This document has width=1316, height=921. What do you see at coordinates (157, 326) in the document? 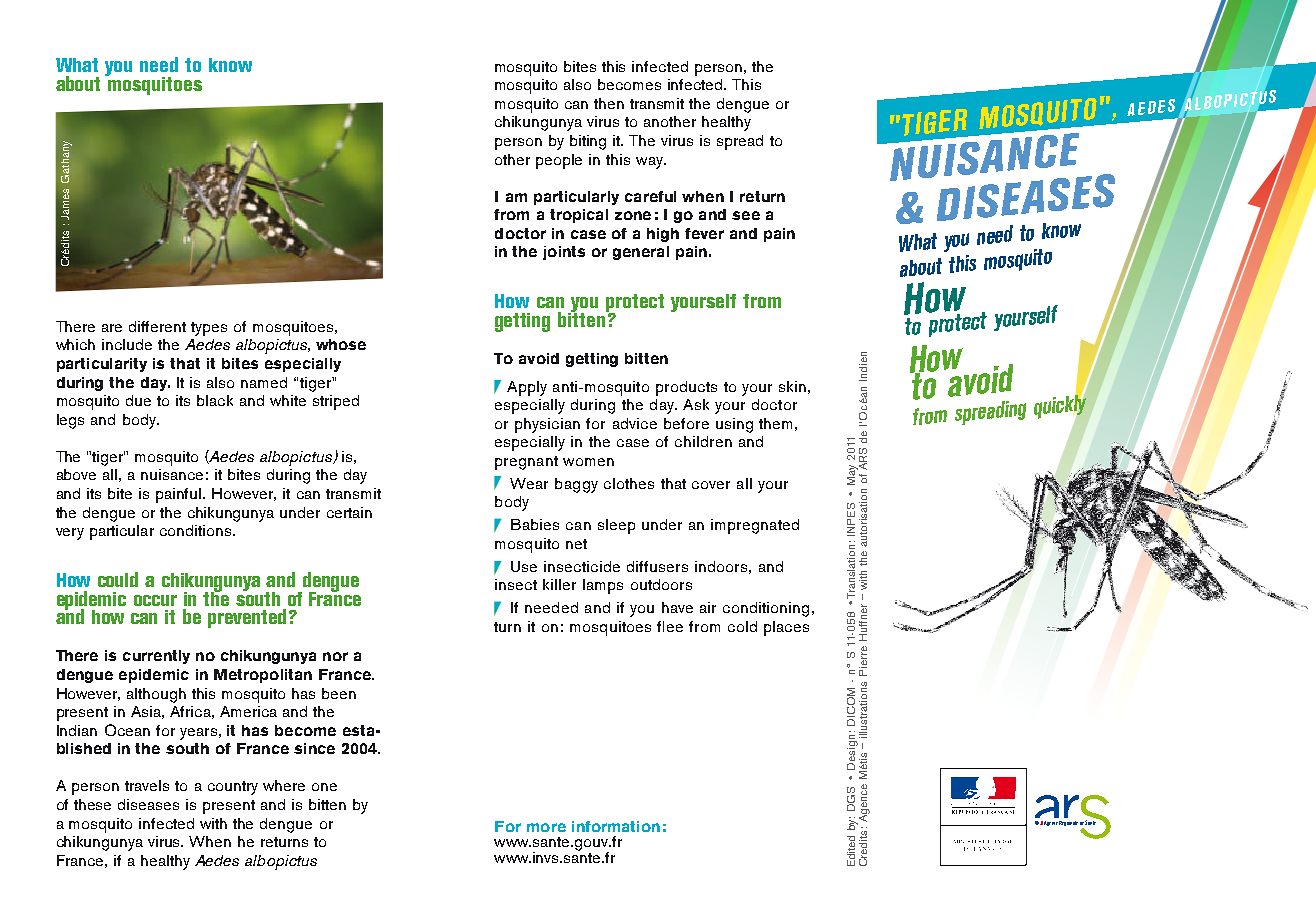
I see `different` at bounding box center [157, 326].
